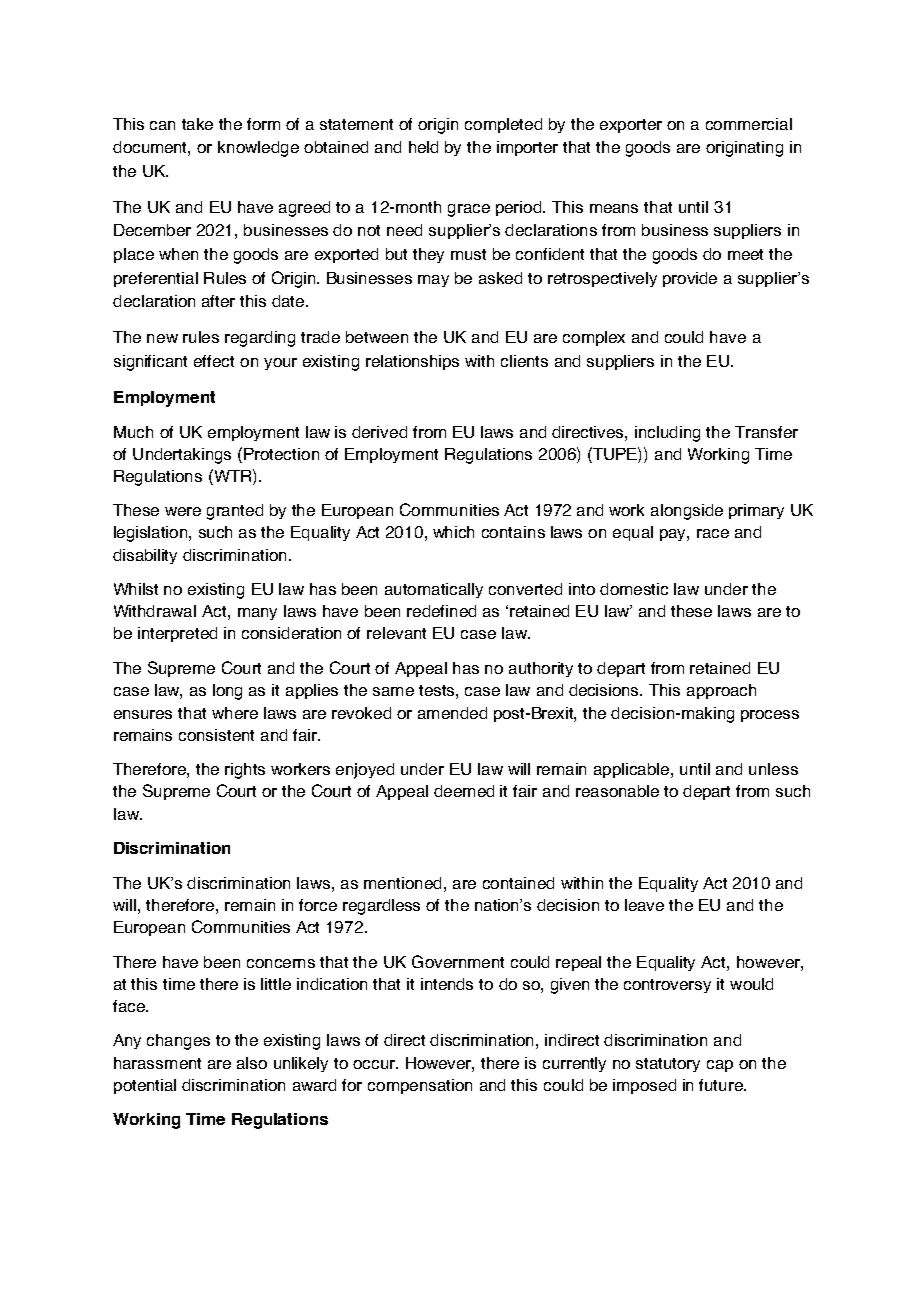 Image resolution: width=924 pixels, height=1308 pixels. Describe the element at coordinates (749, 124) in the page. I see `commercial` at that location.
